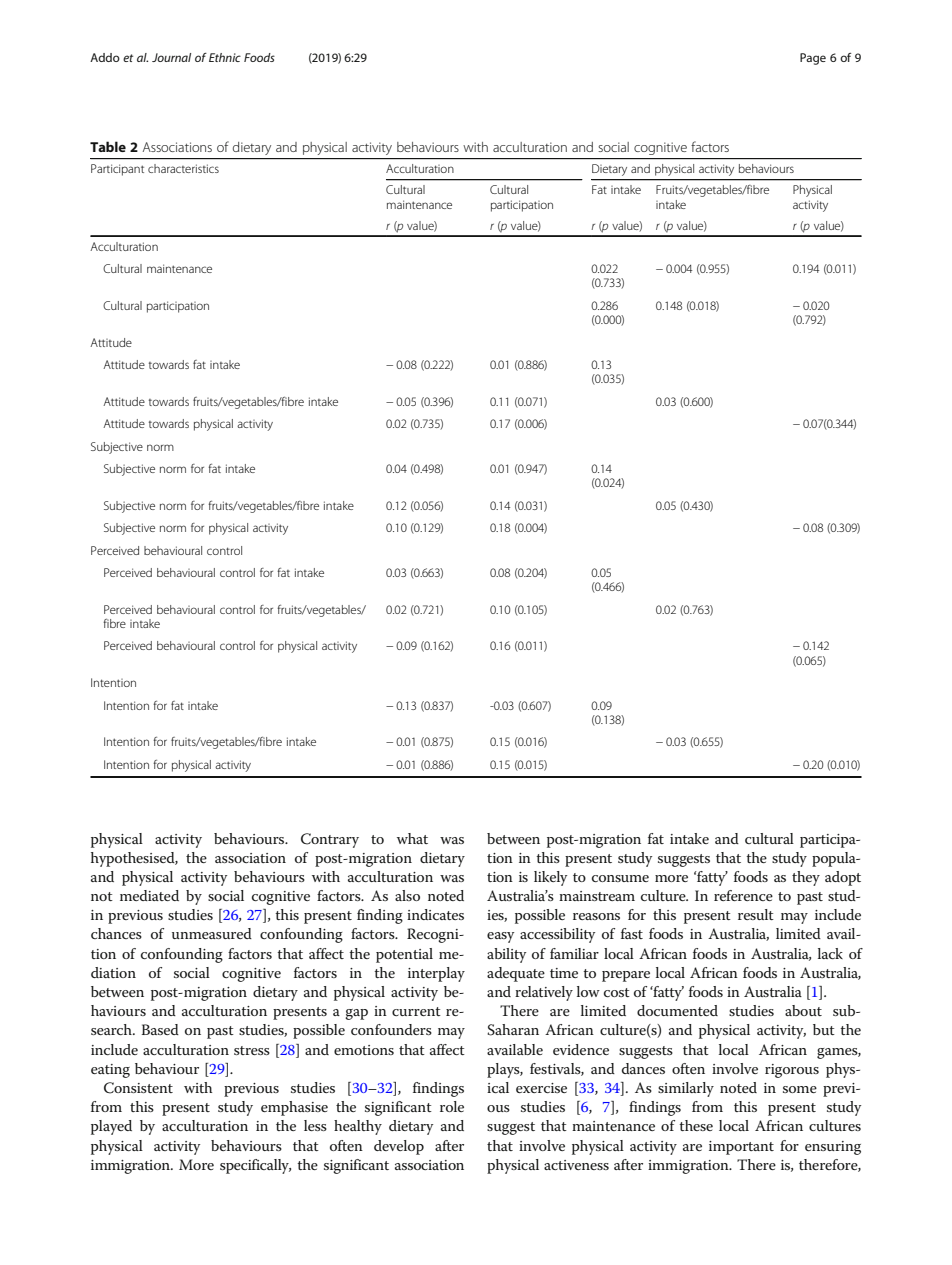  Describe the element at coordinates (806, 878) in the screenshot. I see `they` at that location.
